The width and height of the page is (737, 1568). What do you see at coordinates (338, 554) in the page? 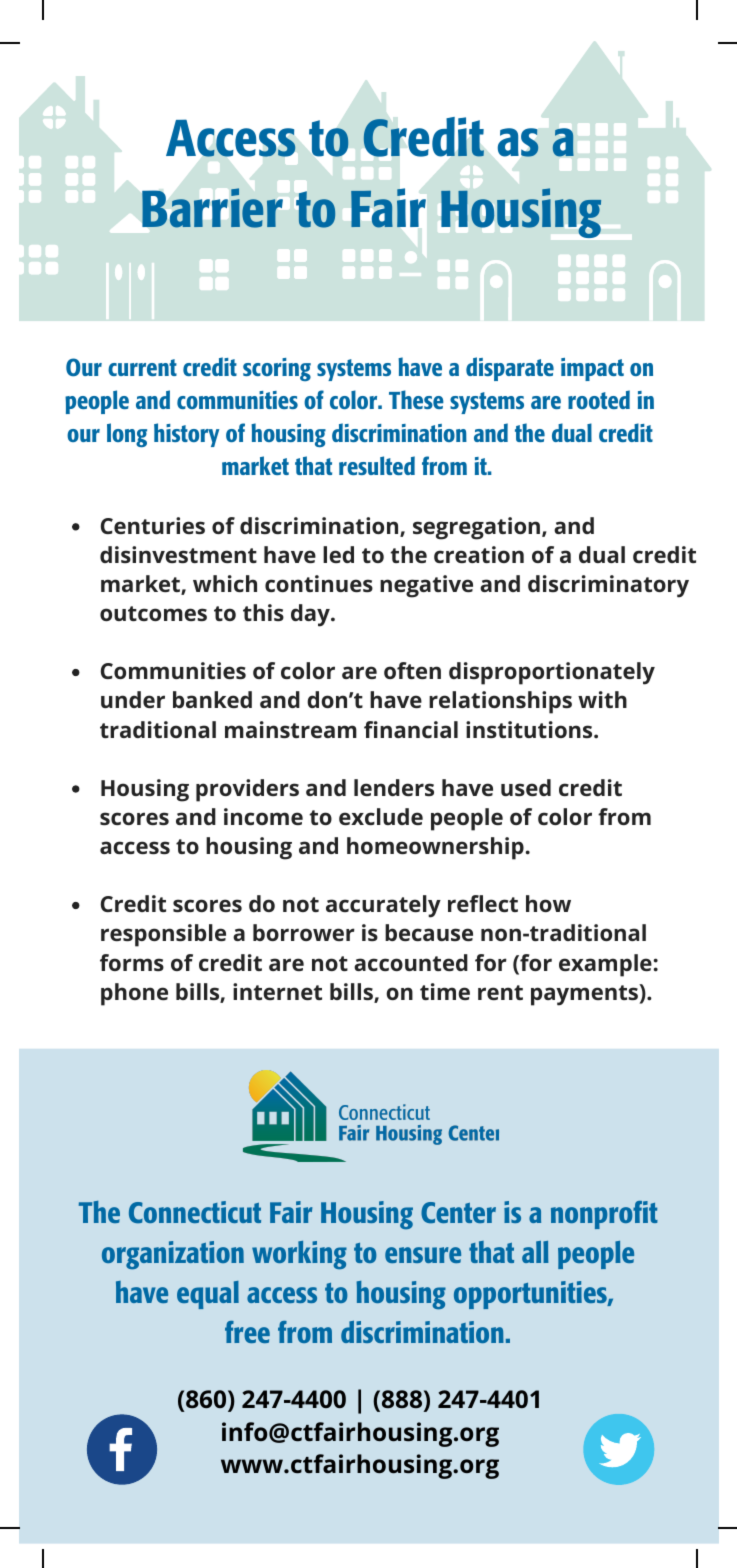
I see `led` at bounding box center [338, 554].
